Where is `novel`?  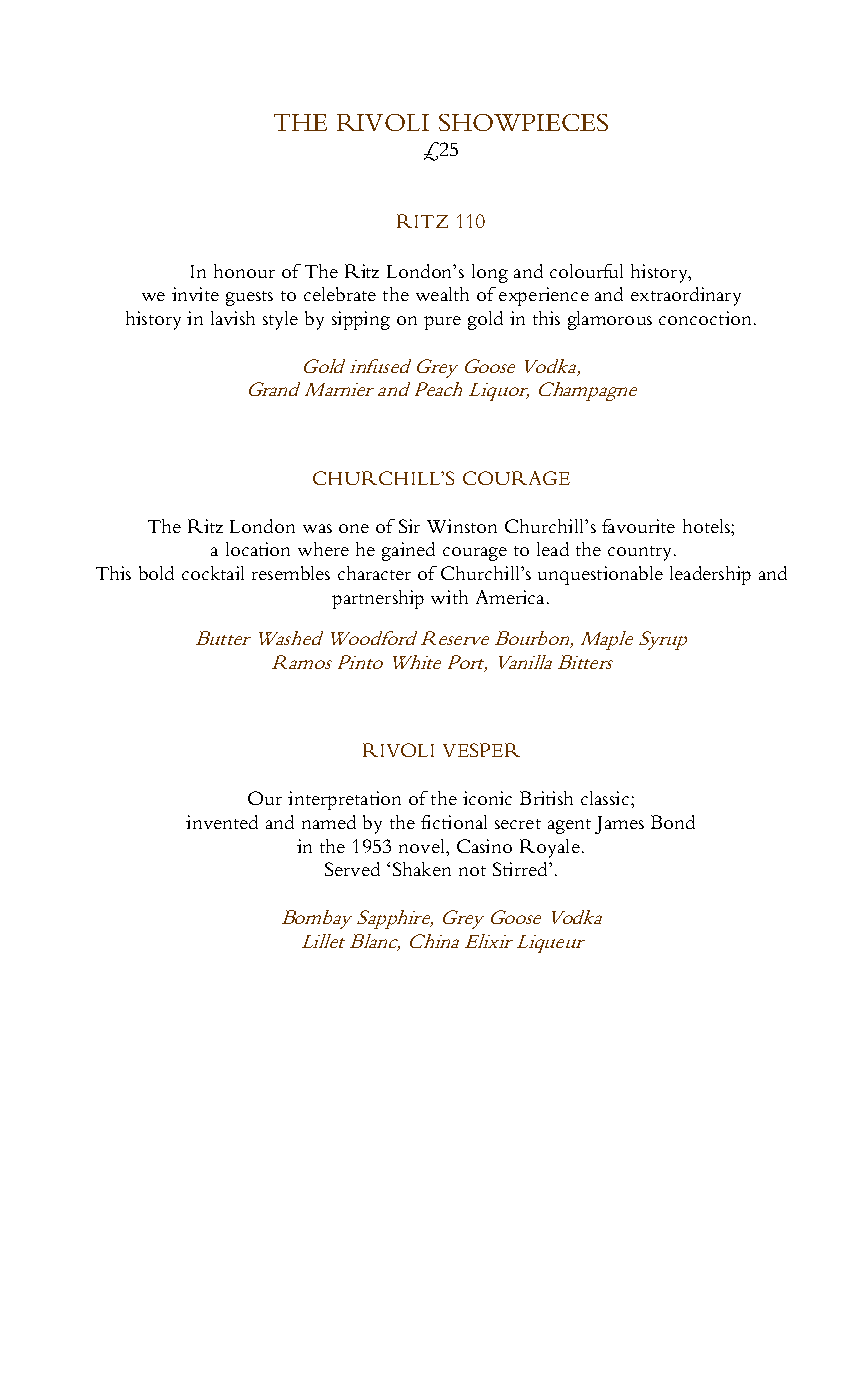 novel is located at coordinates (423, 846).
